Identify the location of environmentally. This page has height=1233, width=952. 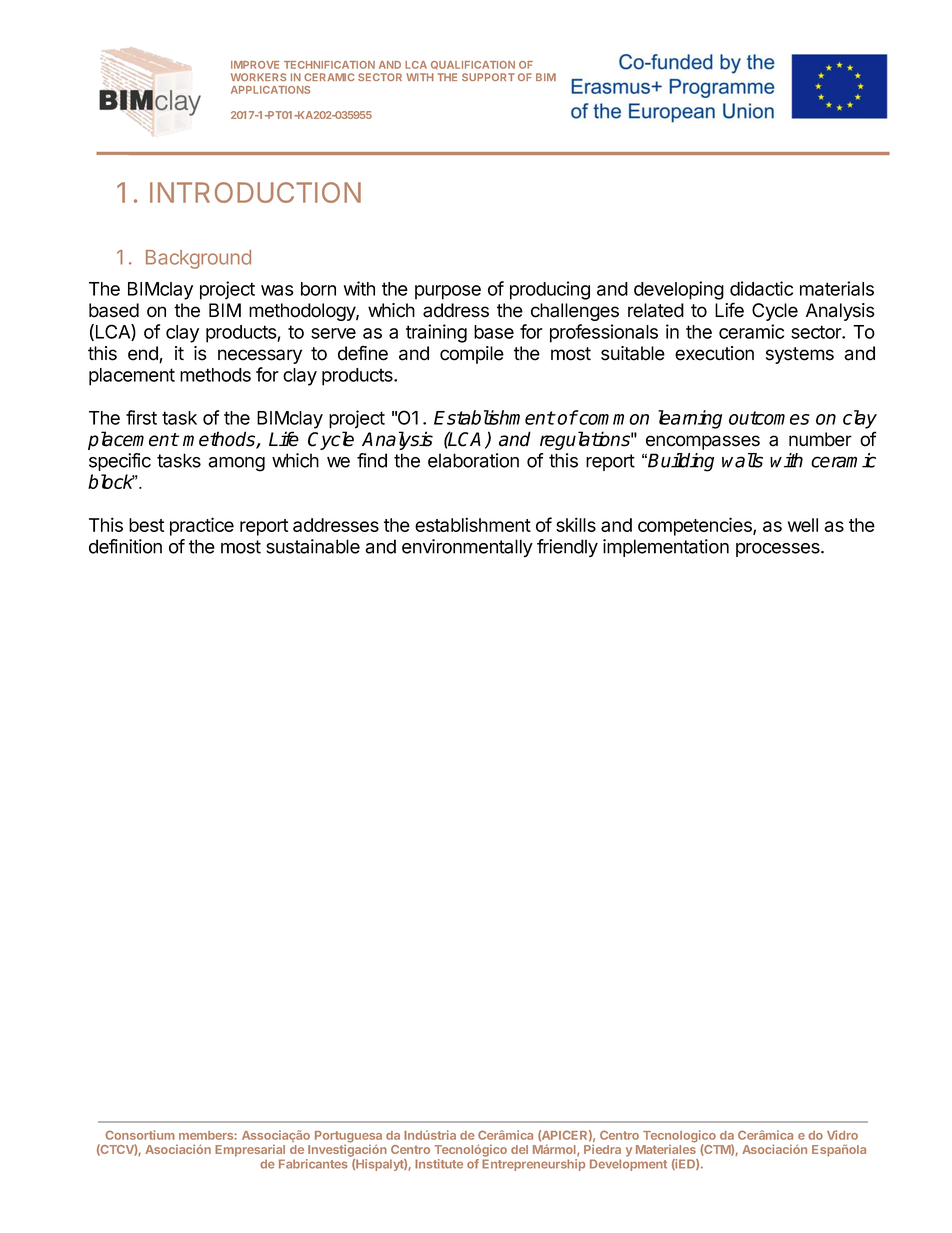
(467, 548).
